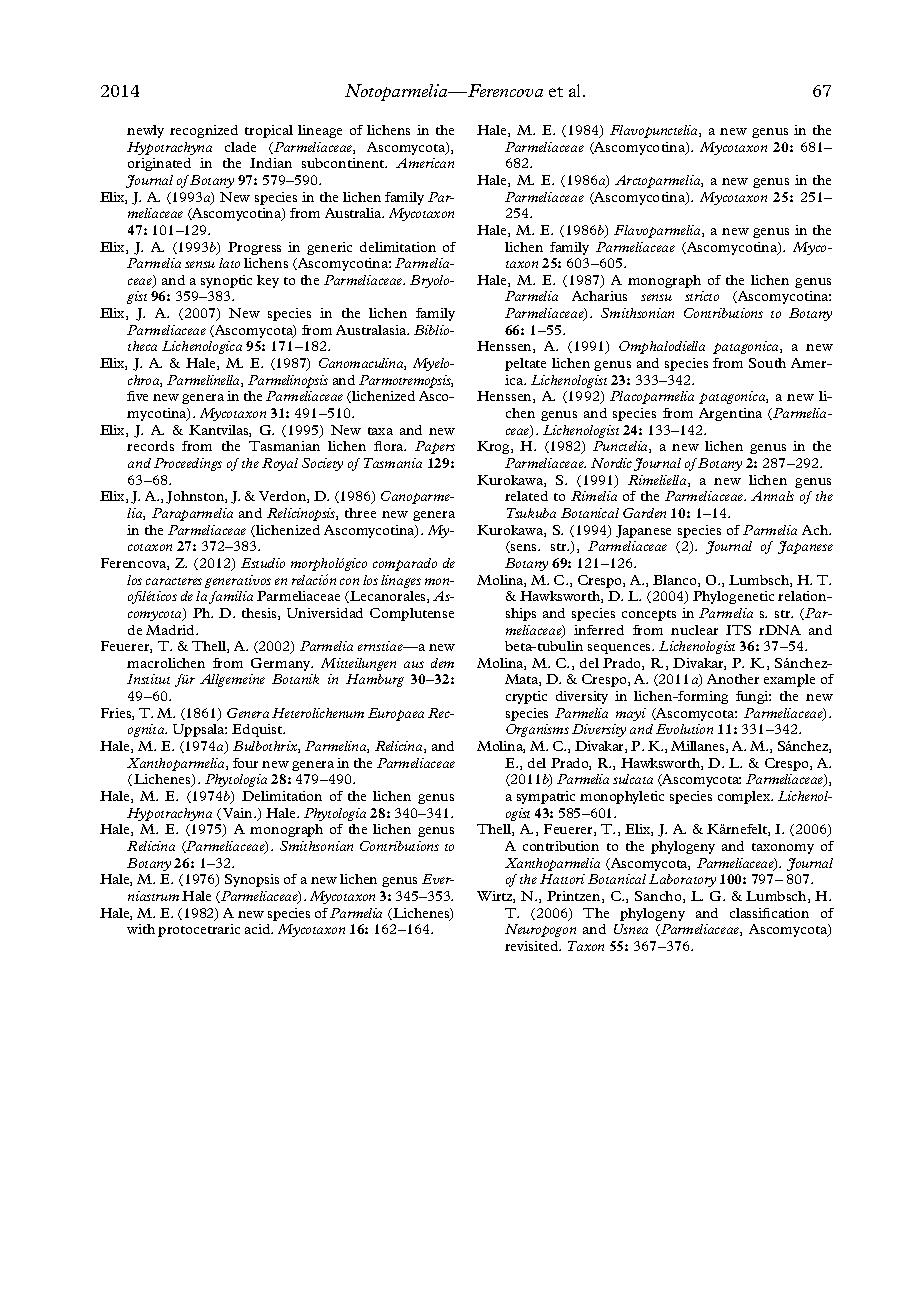  I want to click on subcontinent, so click(344, 163).
